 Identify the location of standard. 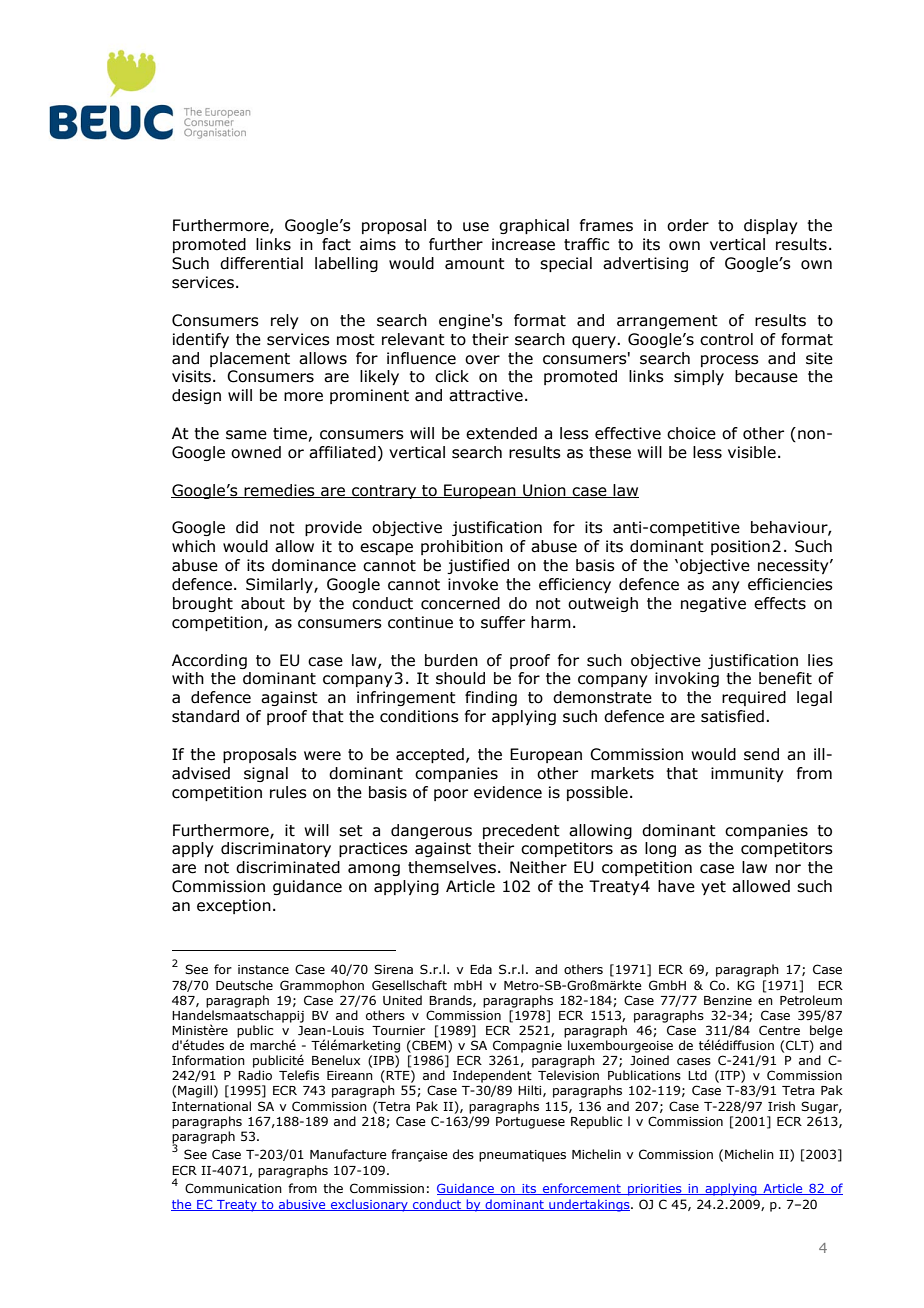
(205, 716).
